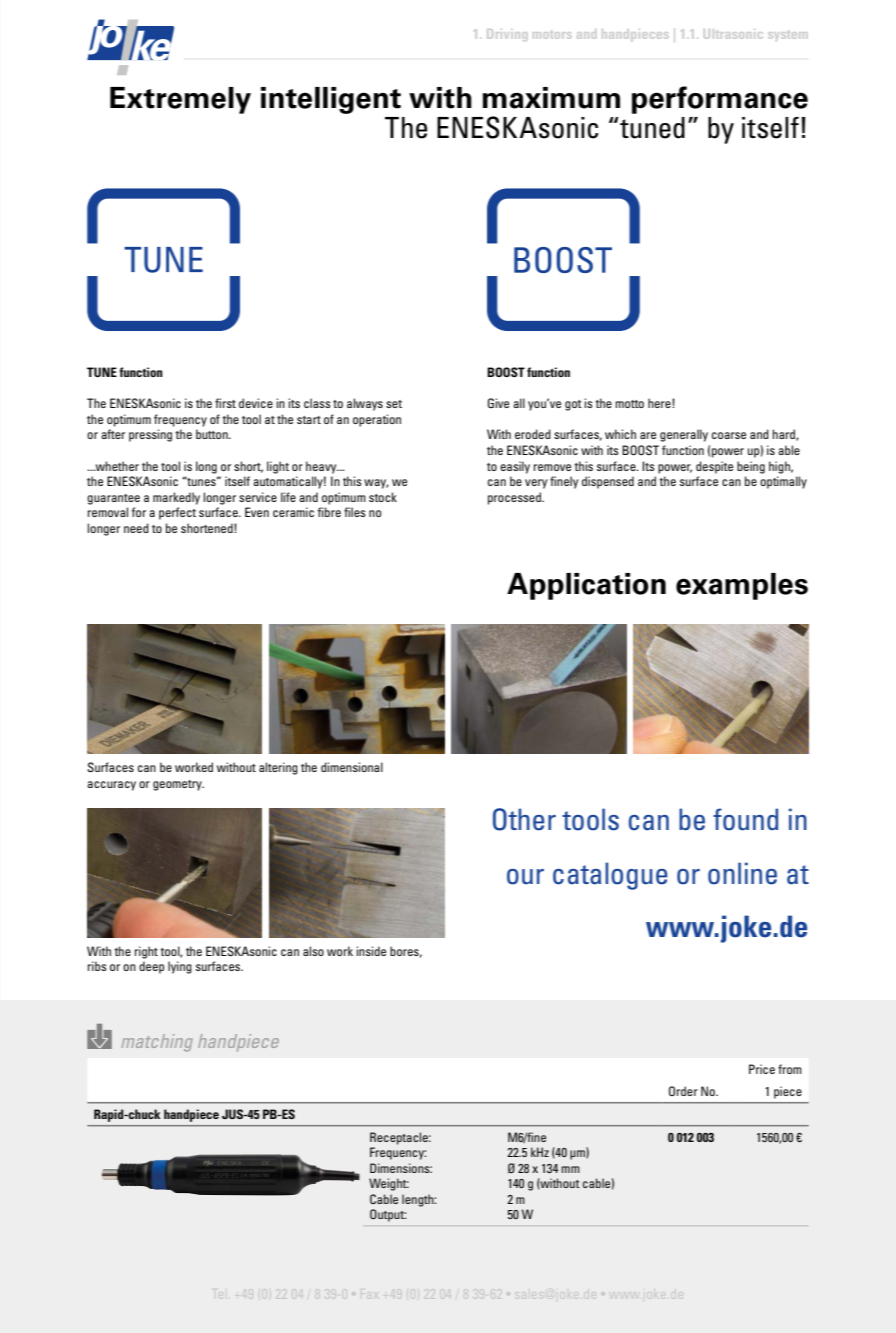 This screenshot has height=1333, width=896. I want to click on need, so click(136, 528).
